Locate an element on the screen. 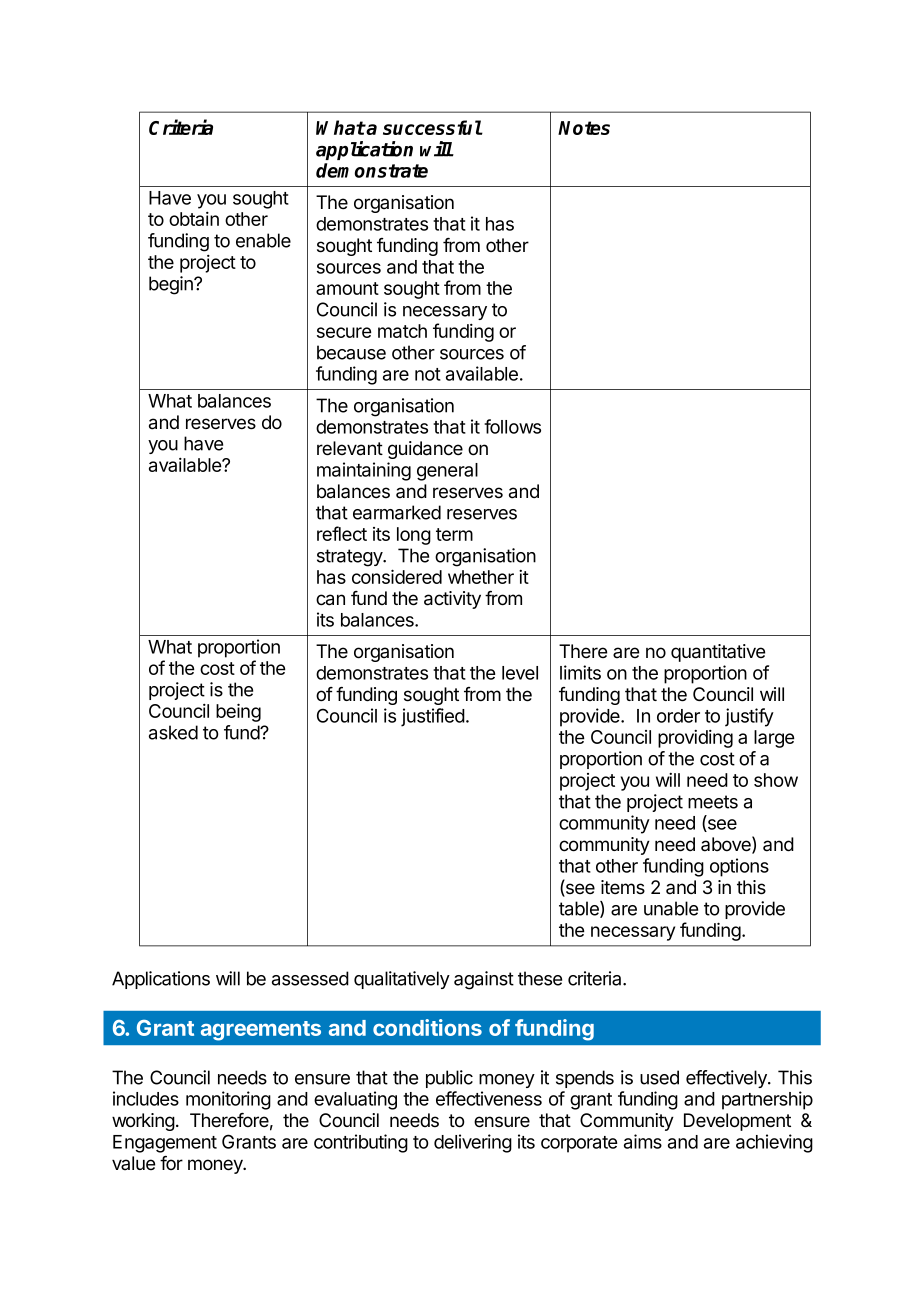 The width and height of the screenshot is (924, 1308). reflect is located at coordinates (342, 533).
